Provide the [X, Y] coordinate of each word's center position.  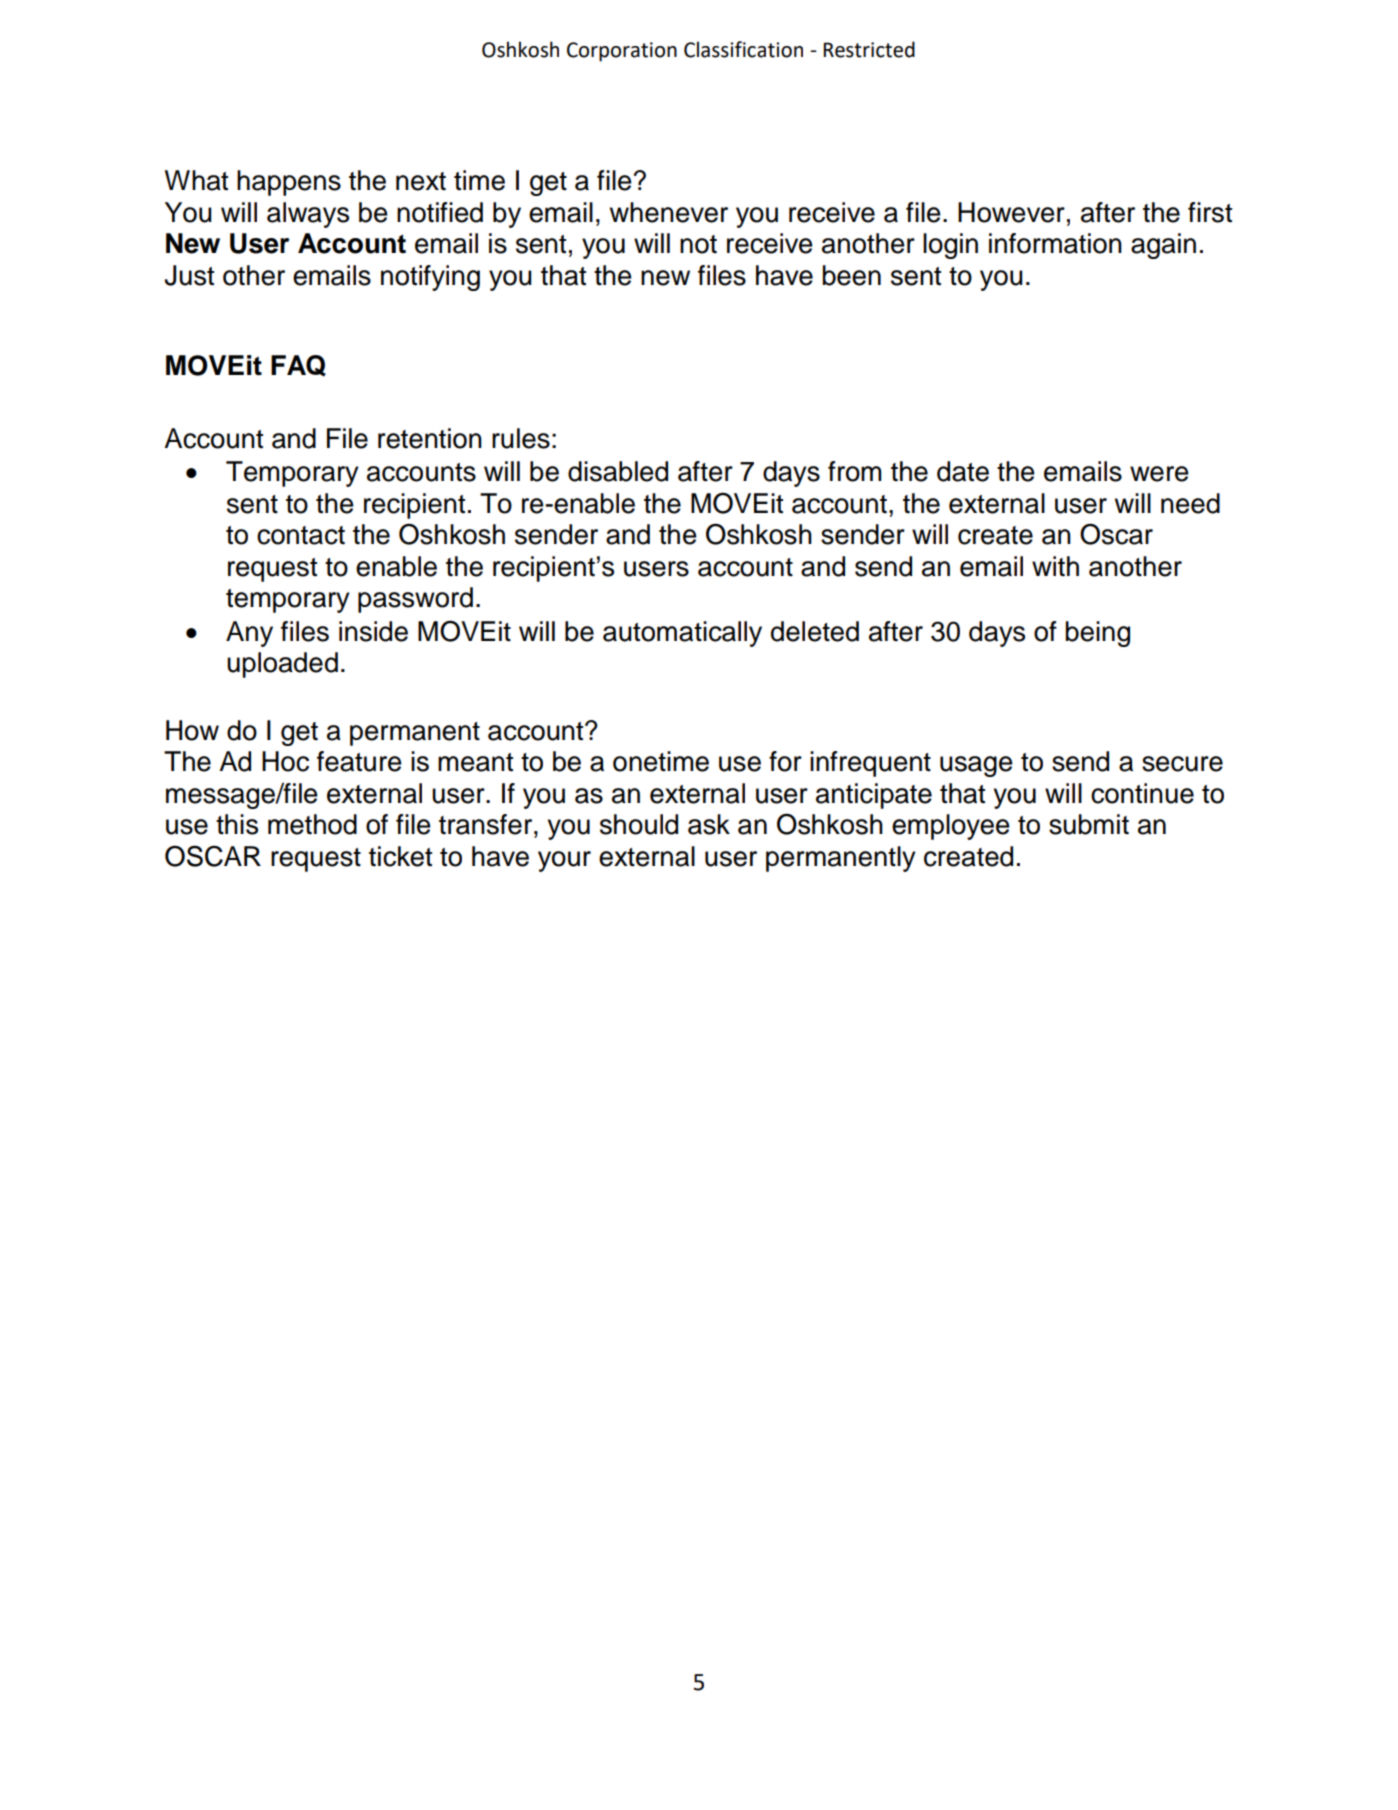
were [1159, 474]
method [312, 824]
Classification [743, 49]
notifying [430, 278]
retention [430, 438]
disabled [618, 471]
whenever [669, 212]
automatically [682, 634]
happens [289, 183]
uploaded [282, 665]
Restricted [869, 49]
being [1098, 634]
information [1055, 243]
